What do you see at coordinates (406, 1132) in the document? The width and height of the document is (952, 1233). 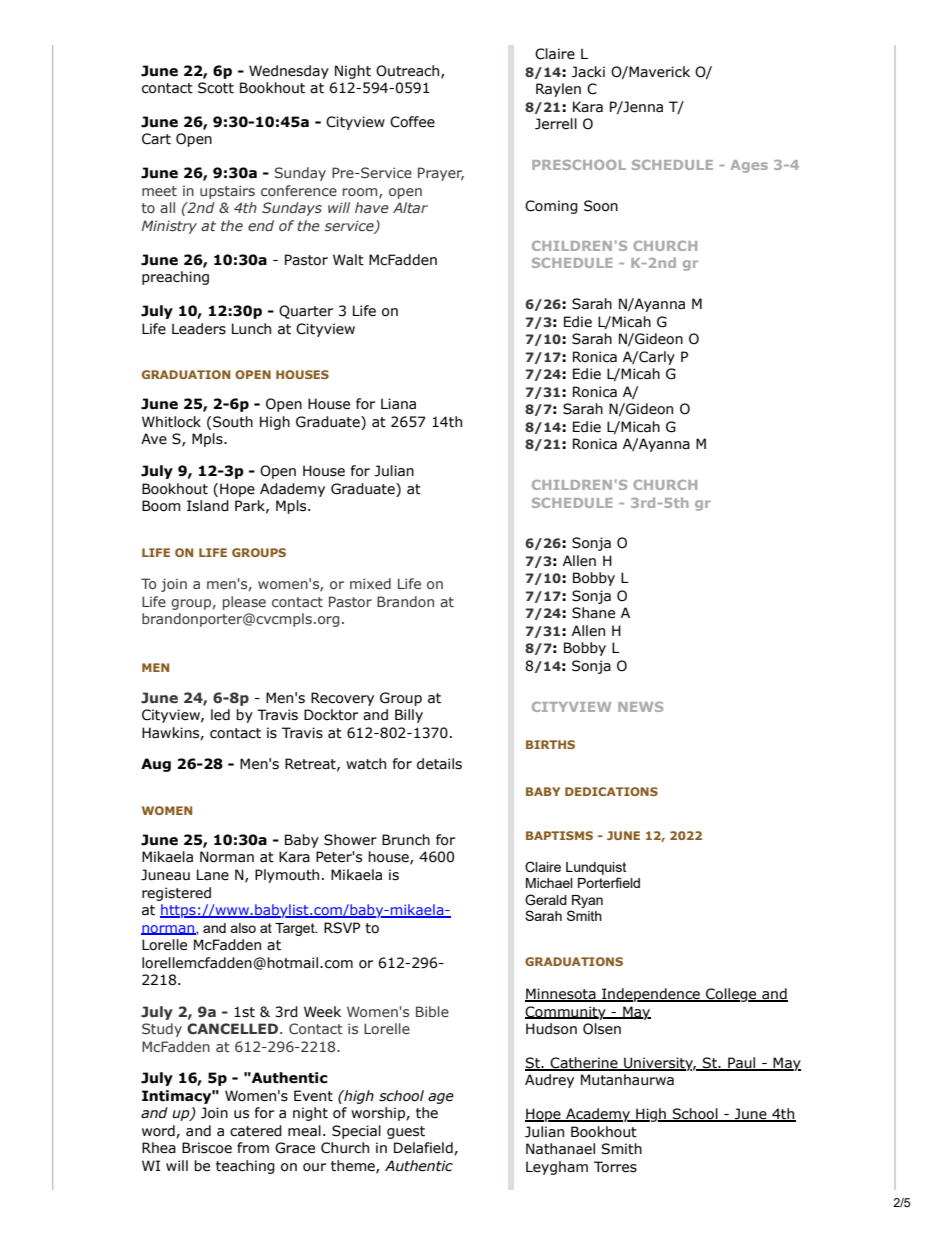 I see `guest` at bounding box center [406, 1132].
